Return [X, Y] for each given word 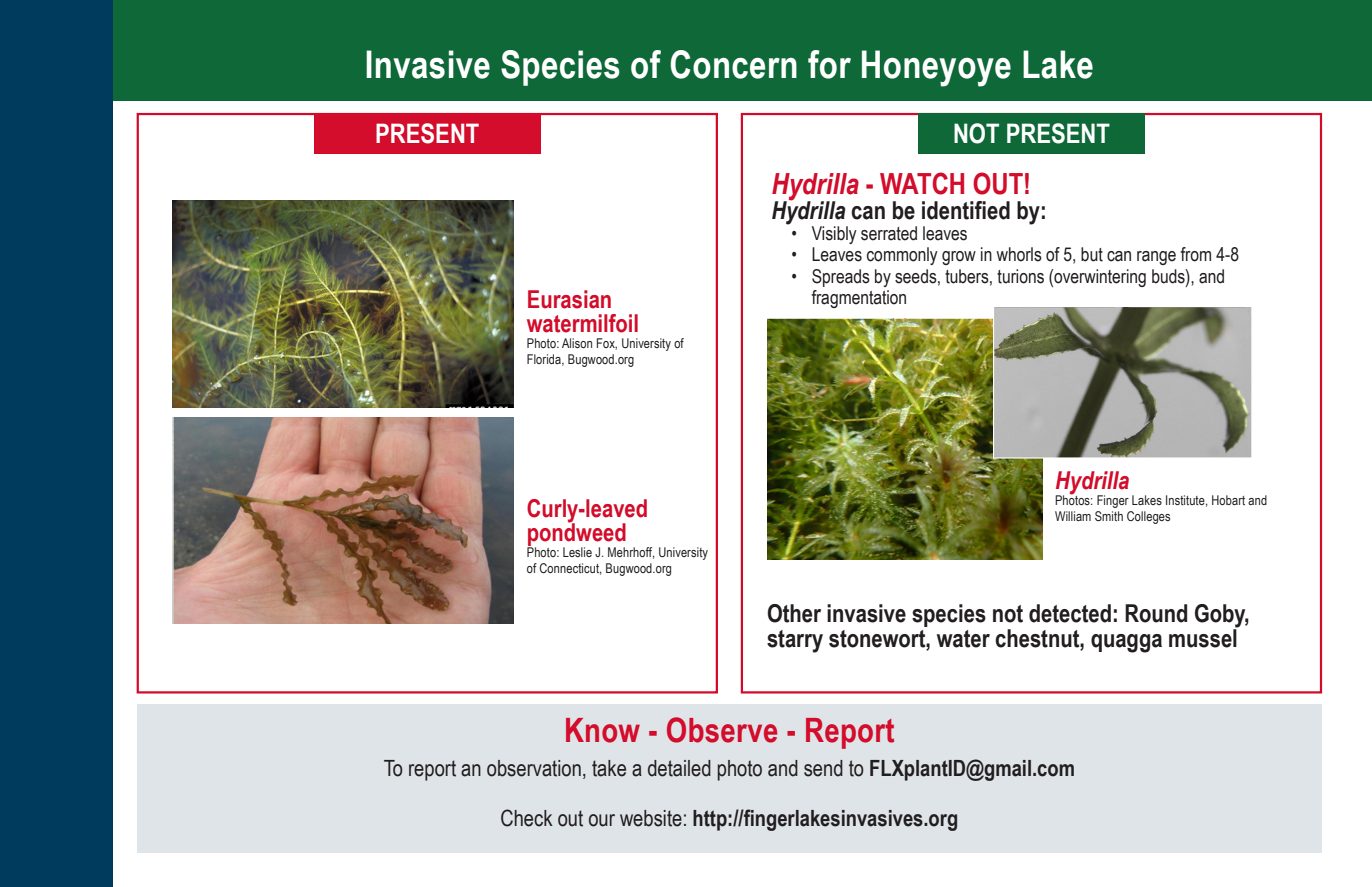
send [823, 768]
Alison [577, 343]
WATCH [922, 183]
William [1073, 516]
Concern [733, 64]
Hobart [1228, 500]
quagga [1126, 643]
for [829, 64]
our [602, 820]
